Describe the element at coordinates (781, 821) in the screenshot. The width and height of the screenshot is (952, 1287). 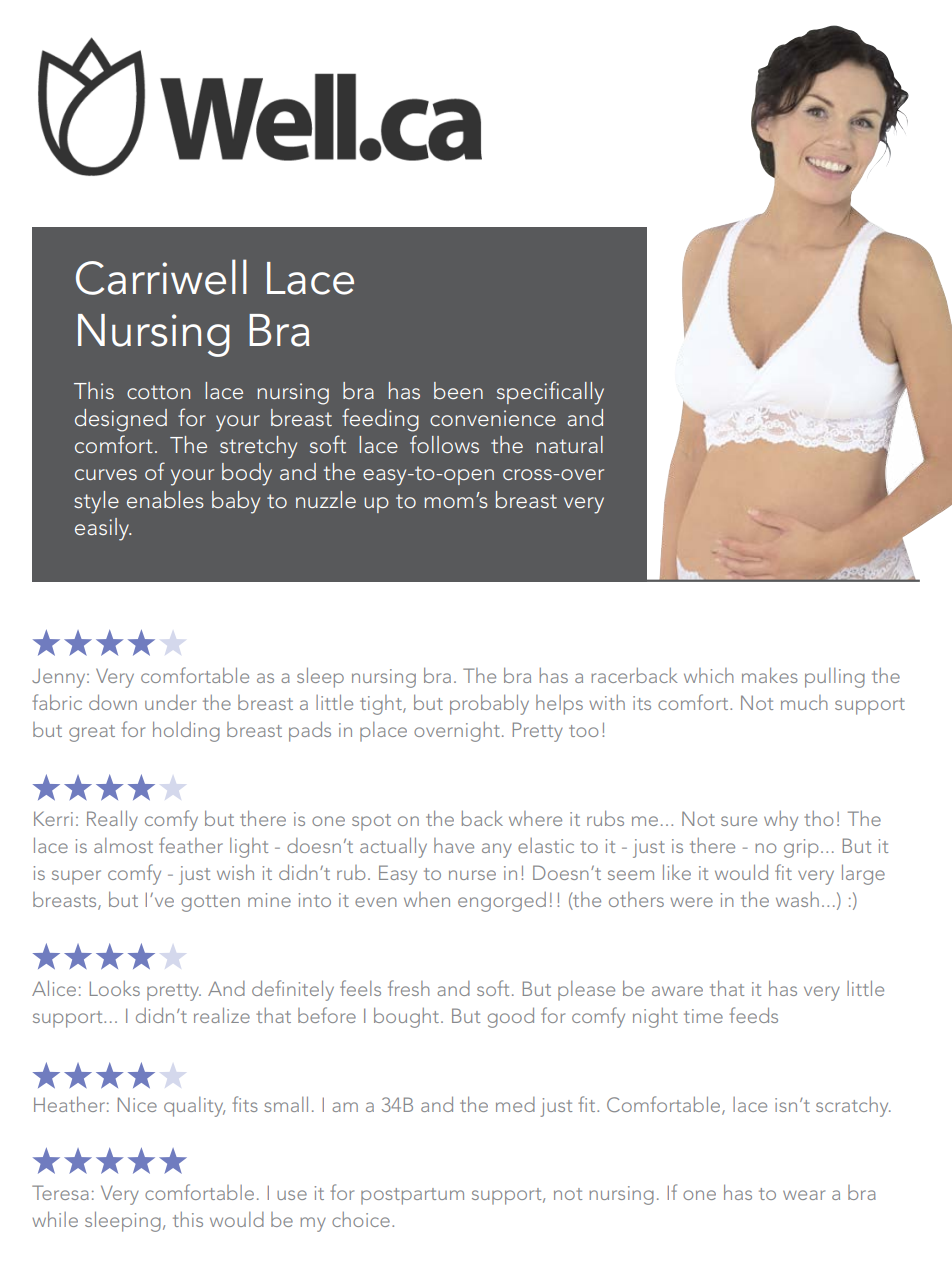
I see `why` at that location.
